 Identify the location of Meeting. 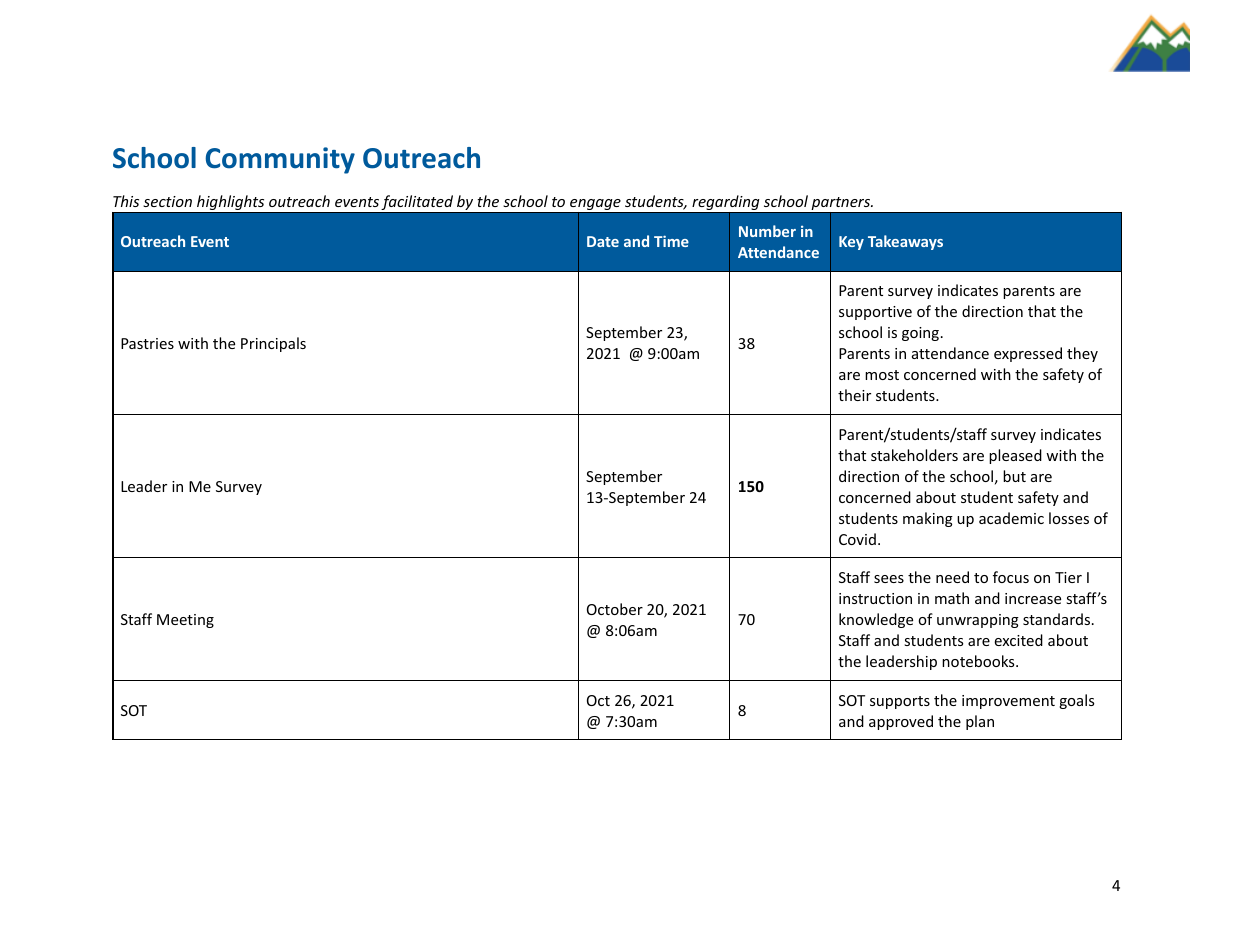
(185, 621).
